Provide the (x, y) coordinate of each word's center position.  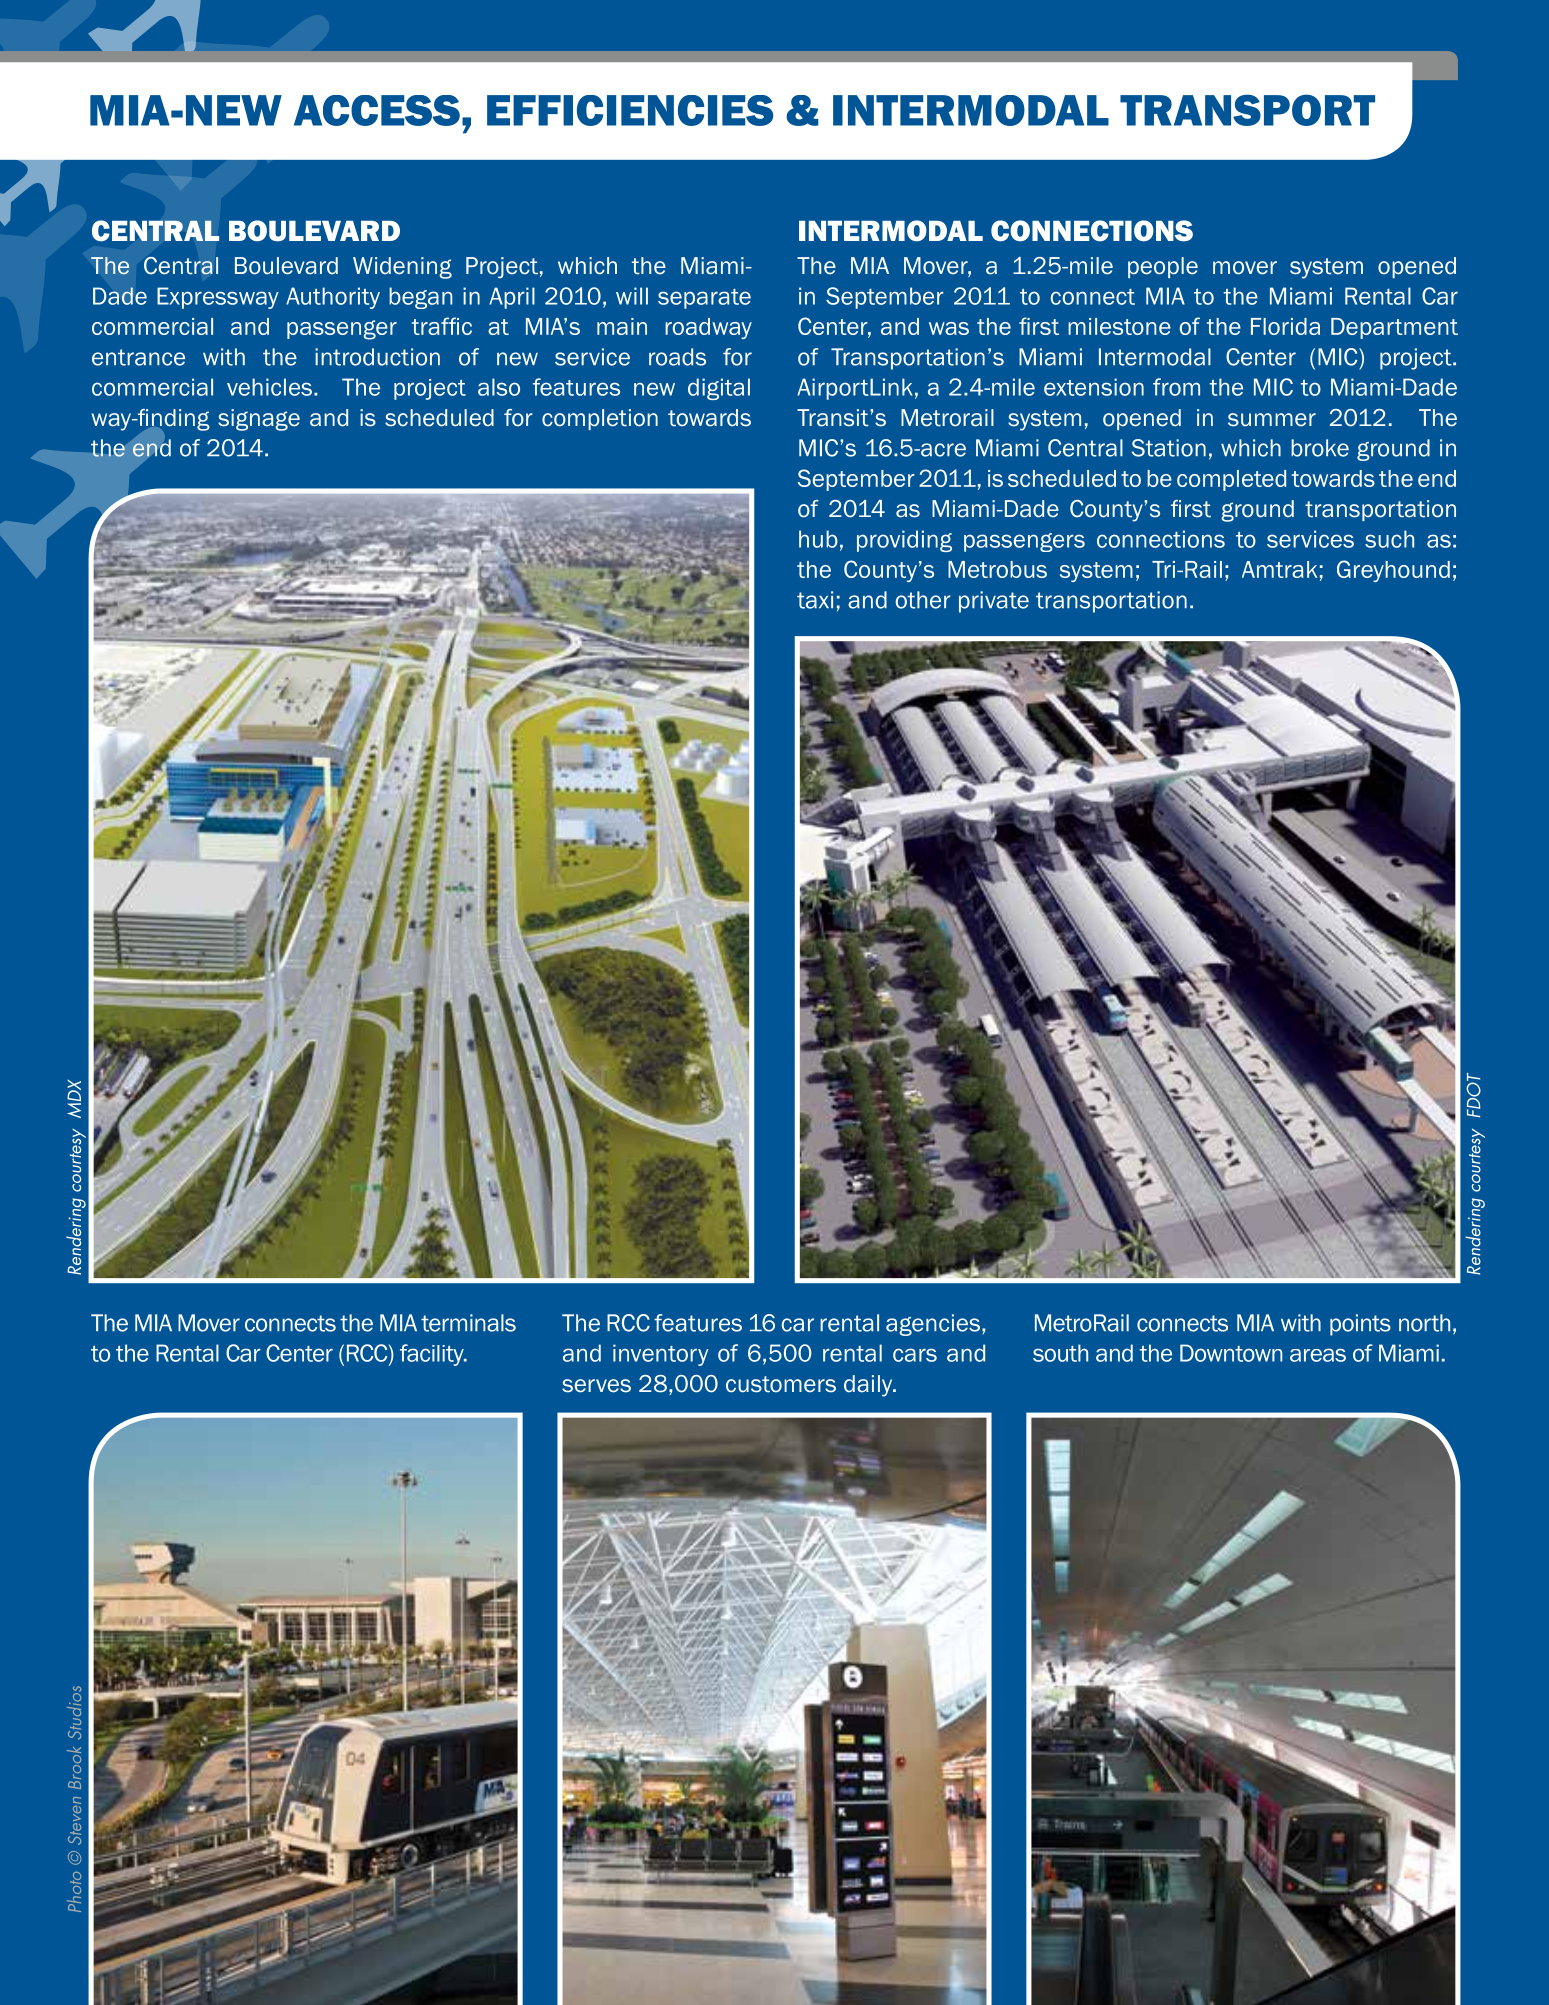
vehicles (271, 387)
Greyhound (1393, 571)
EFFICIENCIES (630, 110)
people (1163, 267)
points (1360, 1325)
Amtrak (1279, 569)
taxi (815, 600)
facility (433, 1355)
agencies (933, 1325)
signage (259, 420)
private (994, 602)
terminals (468, 1323)
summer (1272, 420)
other (923, 600)
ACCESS (377, 110)
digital (719, 389)
